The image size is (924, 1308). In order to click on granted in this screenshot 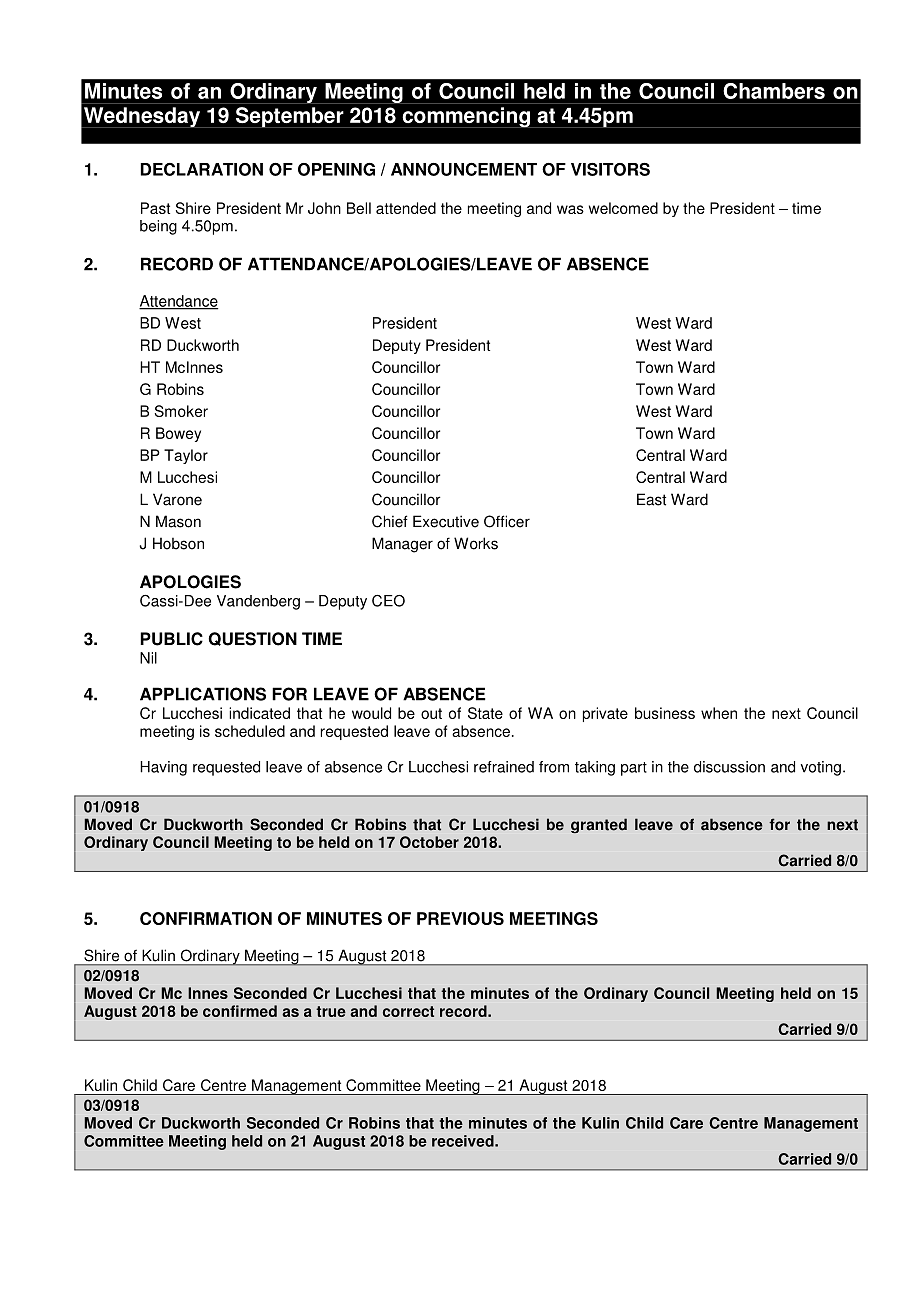, I will do `click(599, 825)`.
